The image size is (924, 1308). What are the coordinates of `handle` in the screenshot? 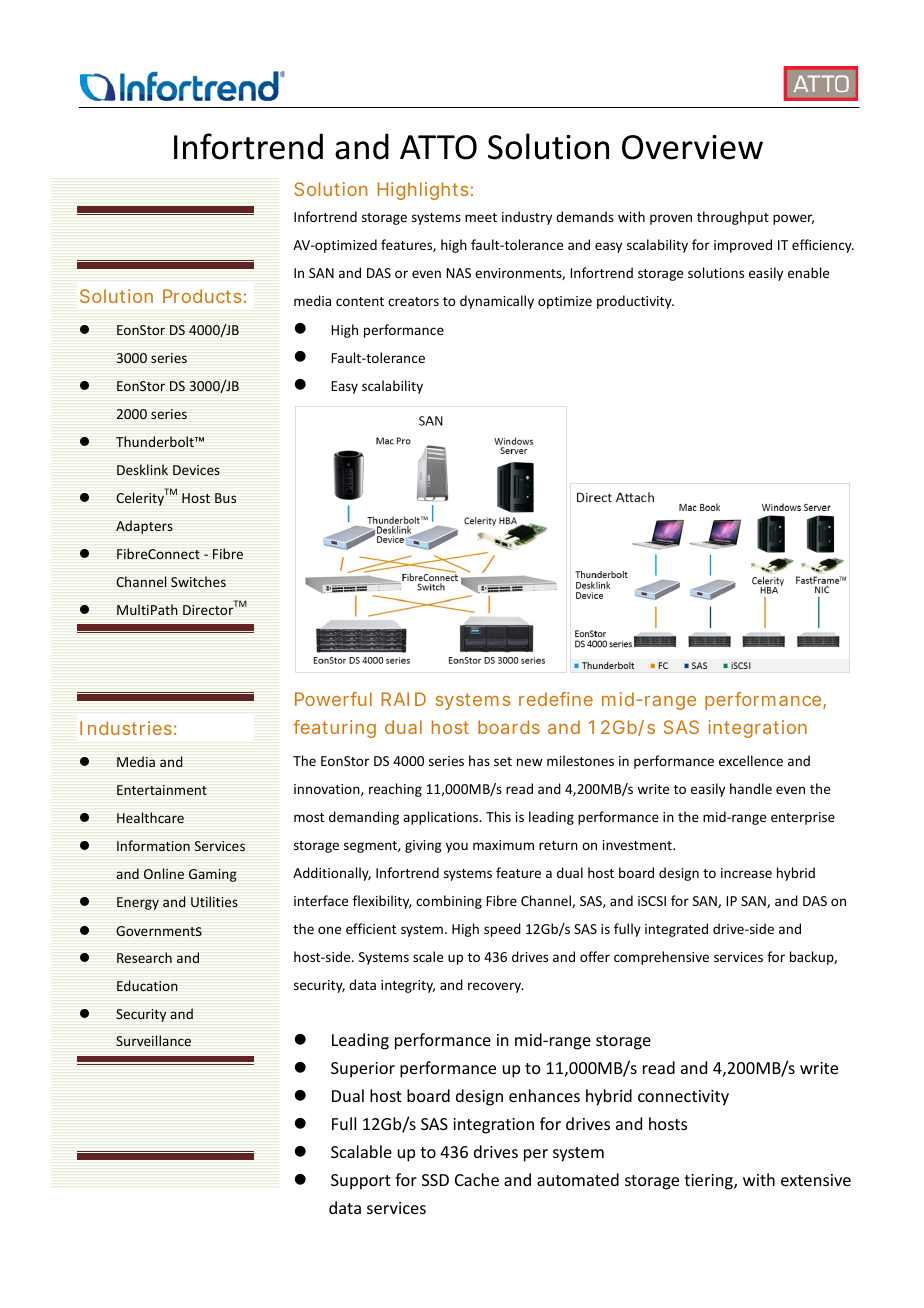 It's located at (751, 788).
